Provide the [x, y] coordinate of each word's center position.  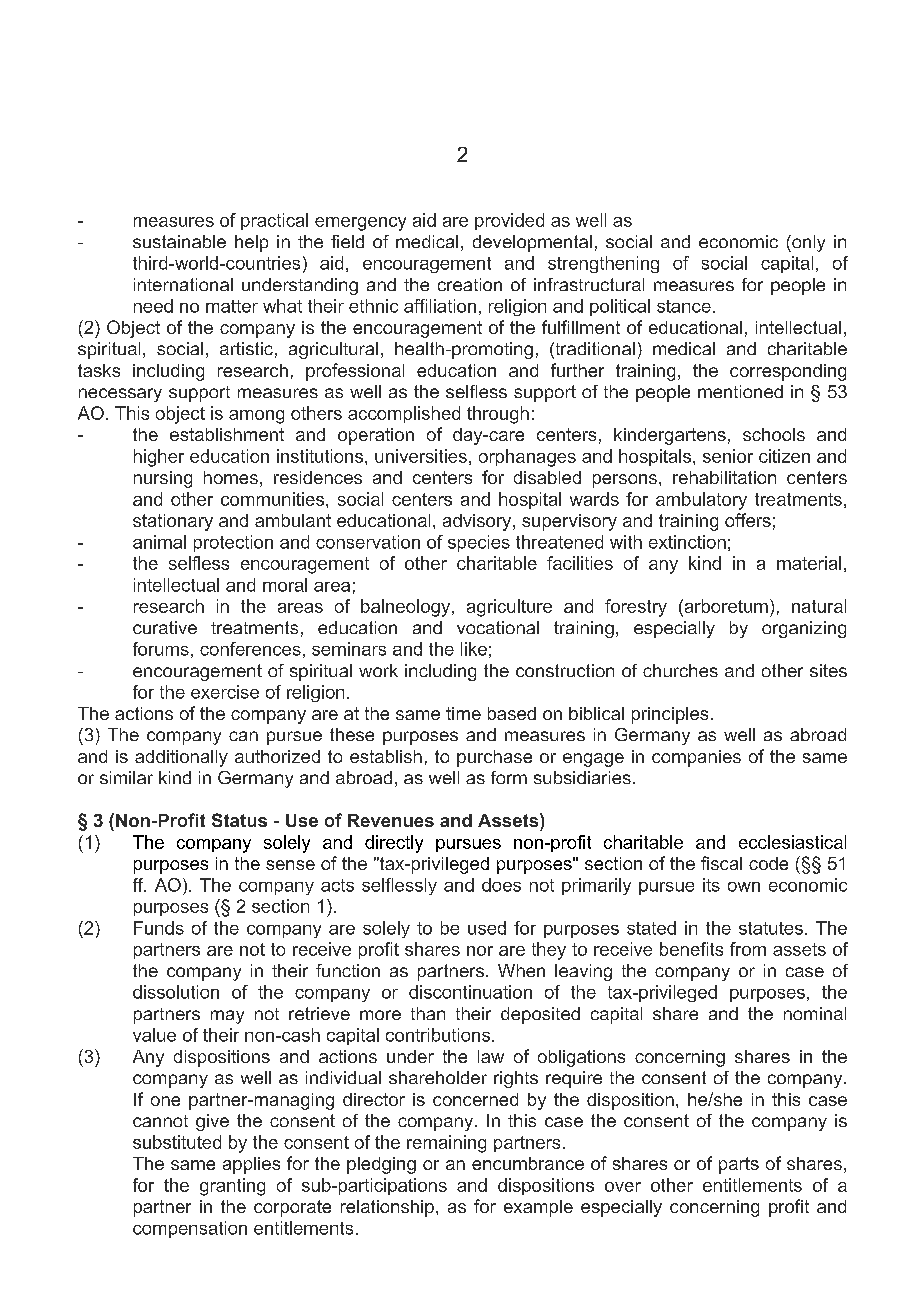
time [463, 713]
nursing [163, 479]
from [748, 949]
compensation [190, 1229]
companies [696, 758]
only [807, 243]
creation [470, 284]
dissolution [176, 992]
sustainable [179, 241]
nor [480, 951]
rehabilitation [724, 477]
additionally [181, 758]
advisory [478, 522]
